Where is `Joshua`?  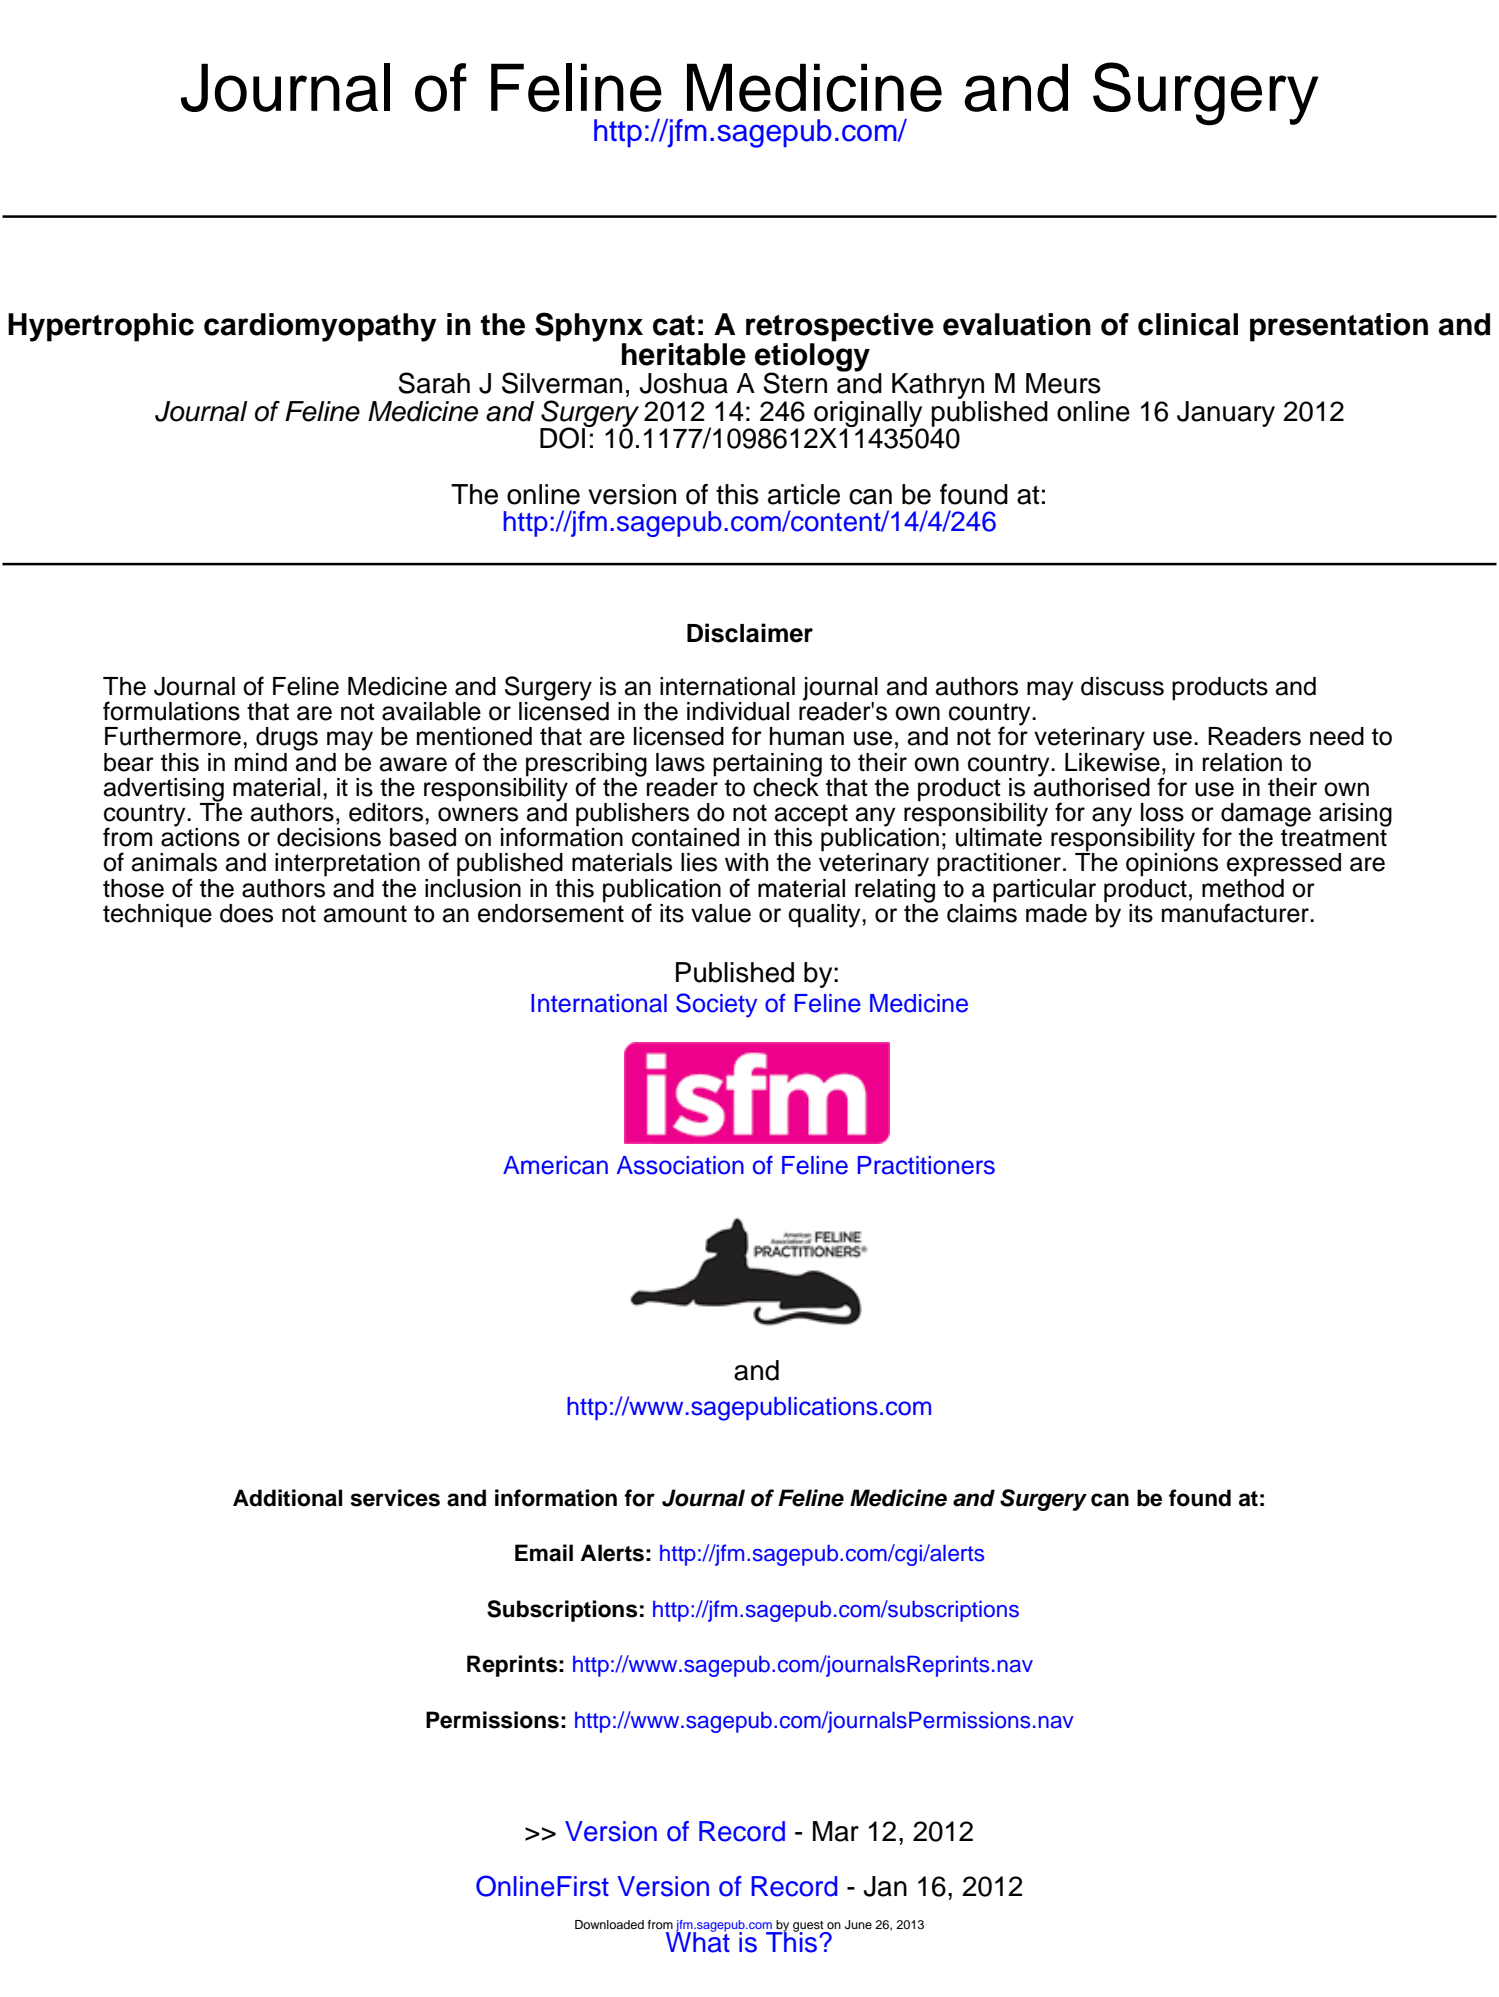
Joshua is located at coordinates (683, 383).
